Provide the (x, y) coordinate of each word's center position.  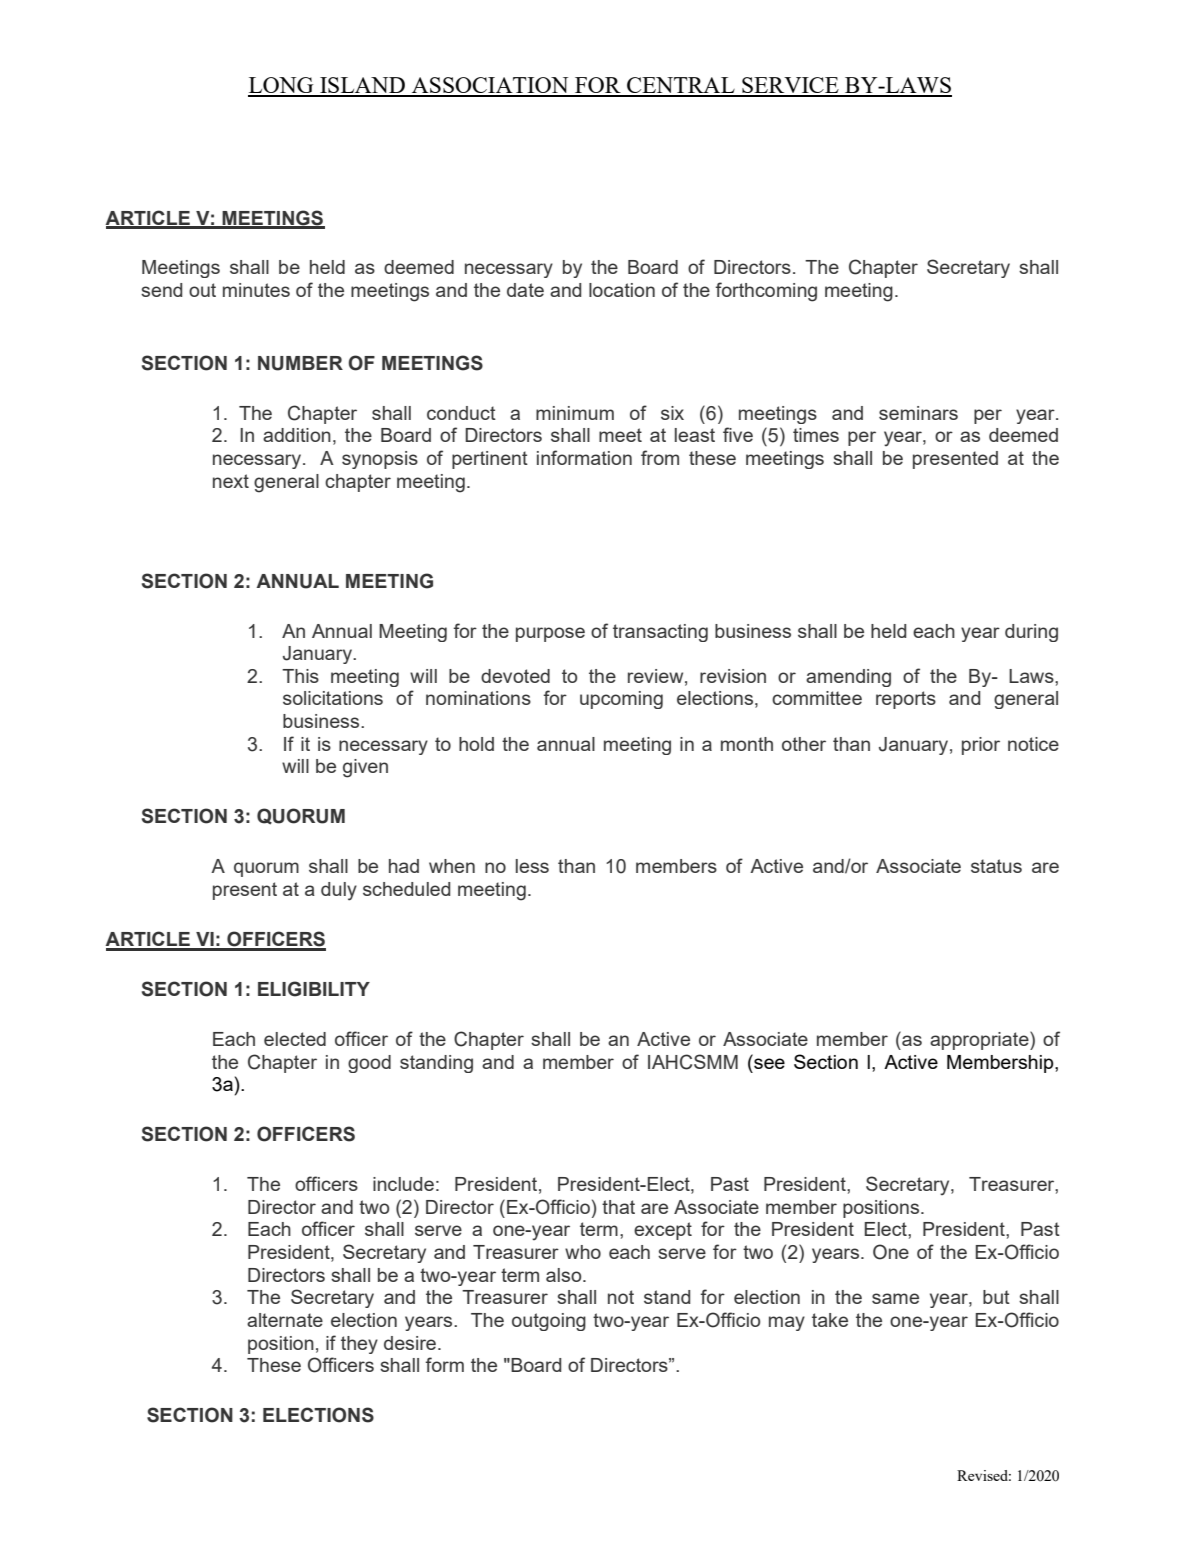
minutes (256, 290)
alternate (285, 1320)
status (996, 866)
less (532, 866)
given (365, 768)
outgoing (549, 1322)
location (622, 290)
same (895, 1298)
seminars (918, 413)
